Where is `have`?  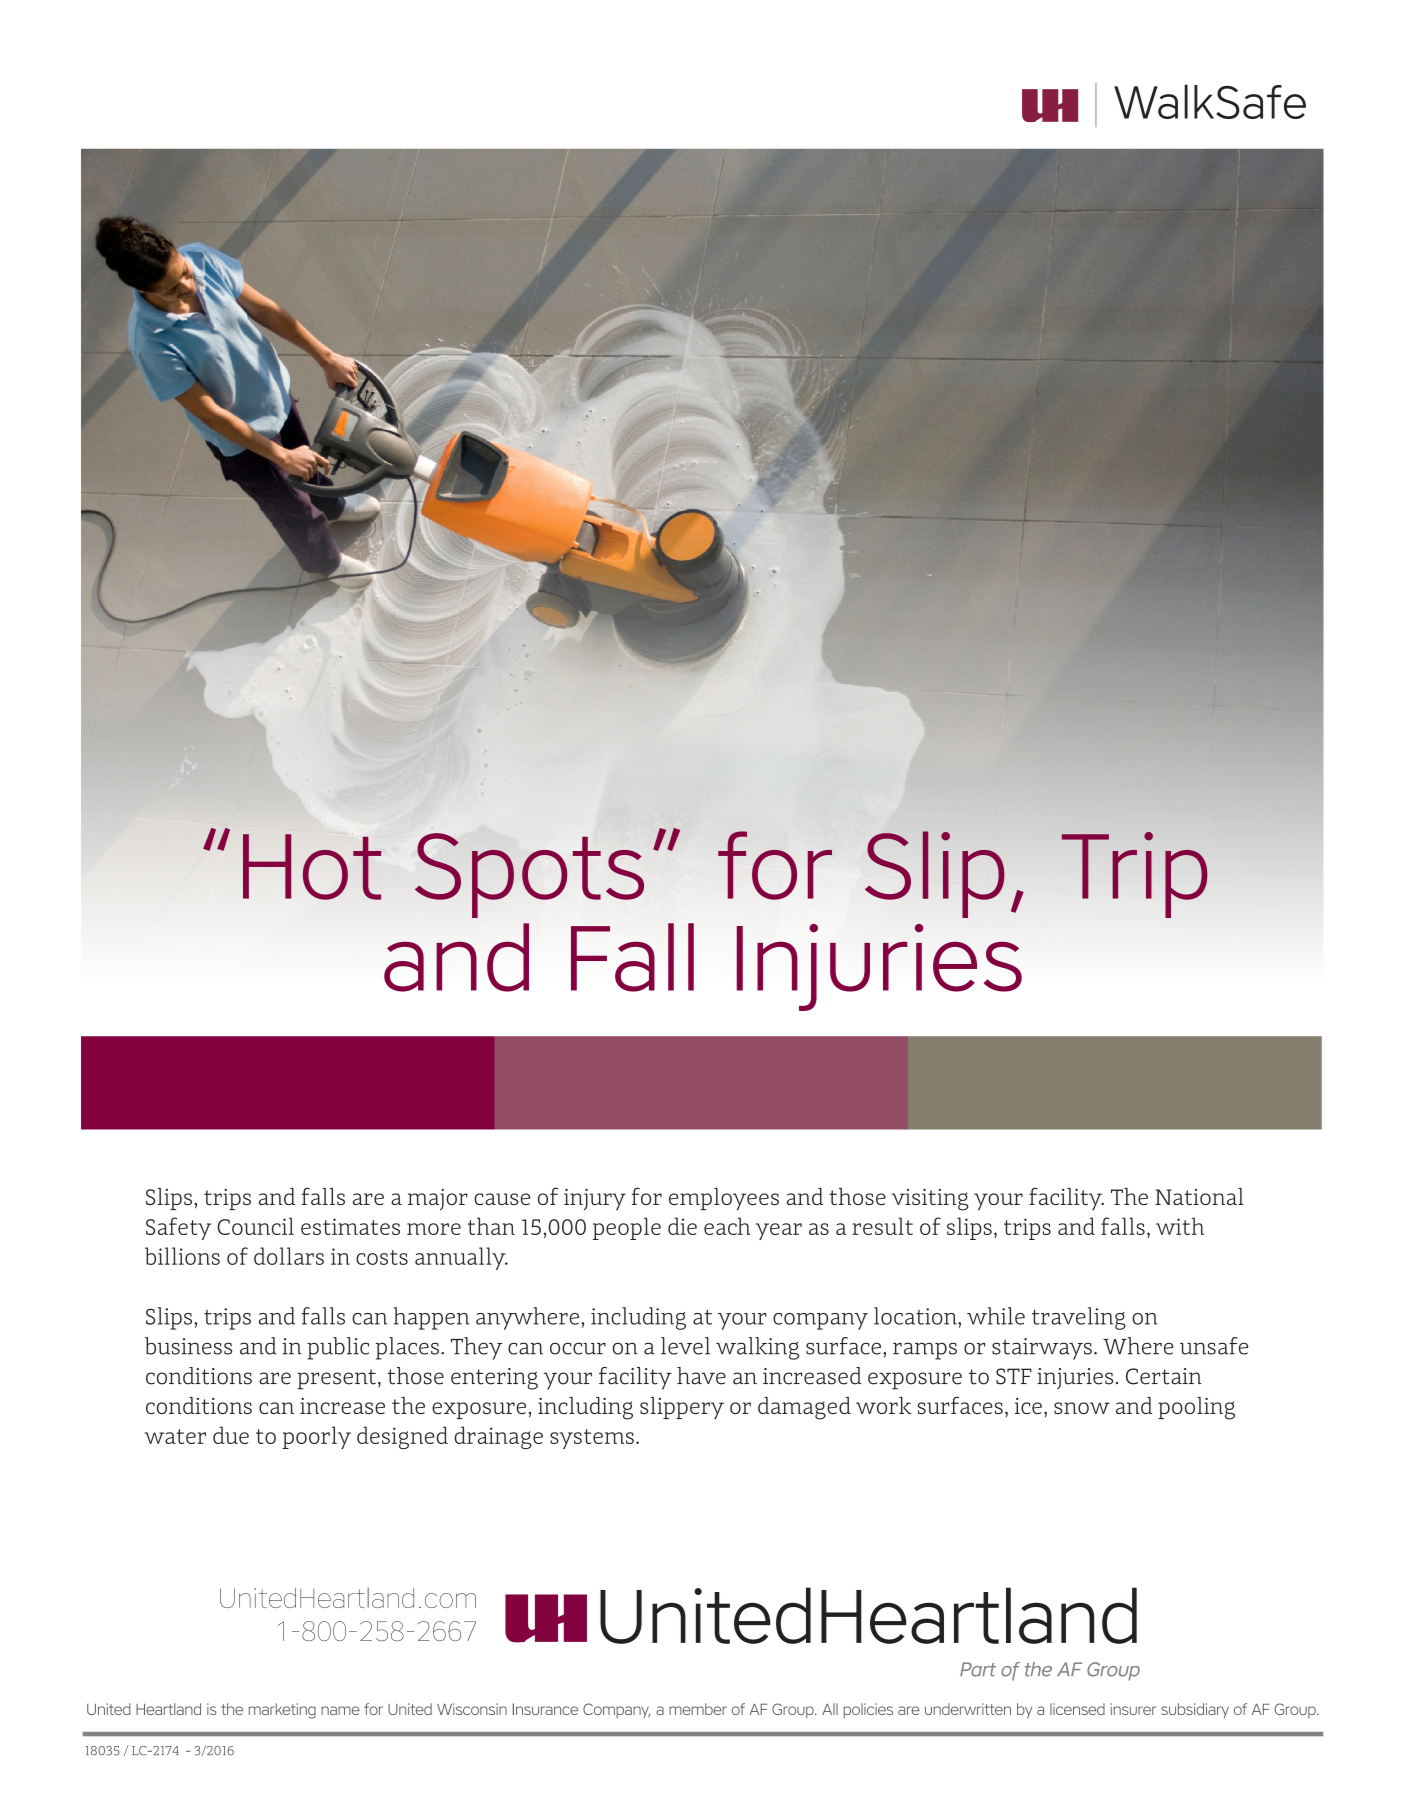 have is located at coordinates (701, 1376).
